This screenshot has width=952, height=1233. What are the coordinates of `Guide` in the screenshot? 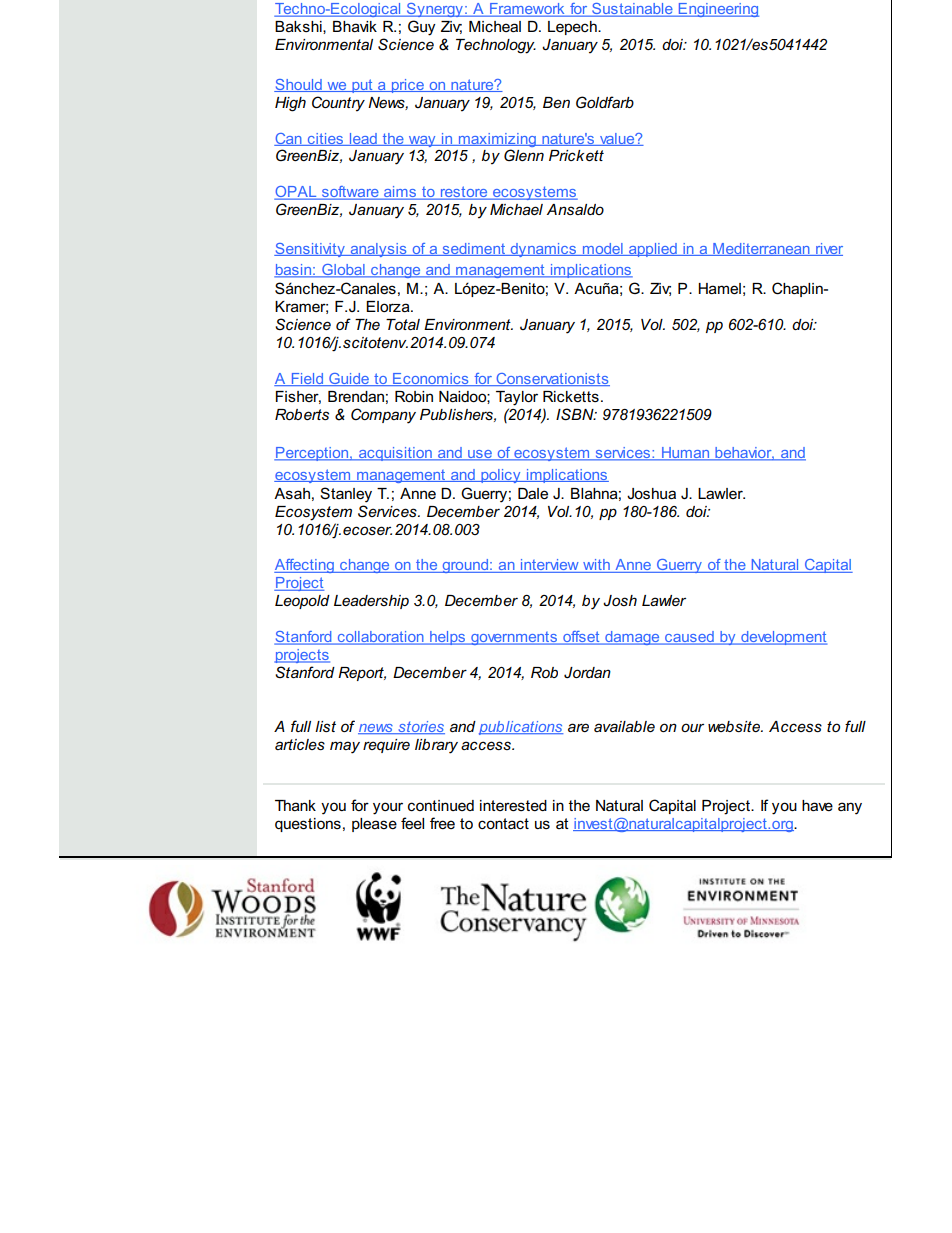 It's located at (349, 379).
